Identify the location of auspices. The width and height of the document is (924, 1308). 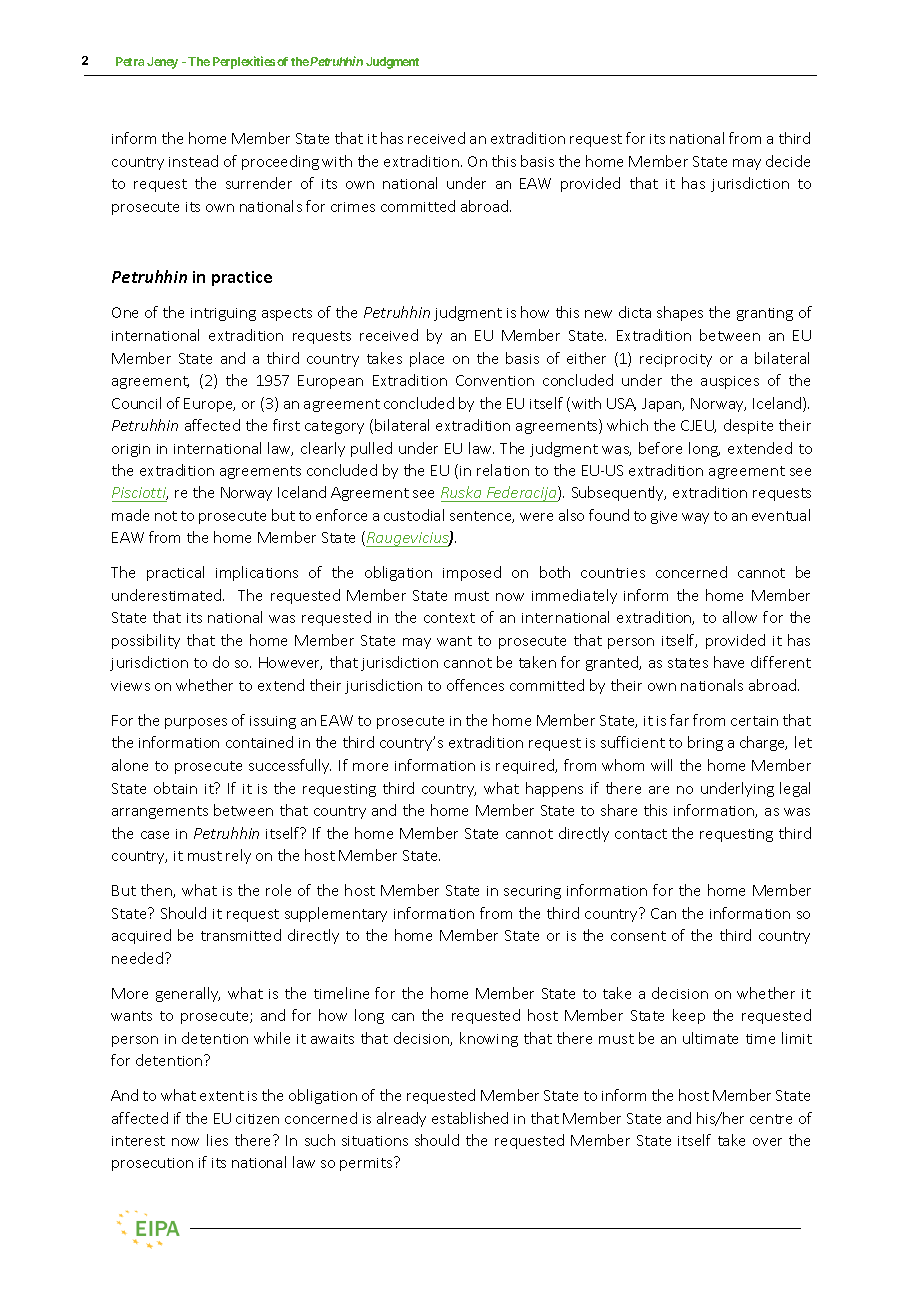
(730, 382).
